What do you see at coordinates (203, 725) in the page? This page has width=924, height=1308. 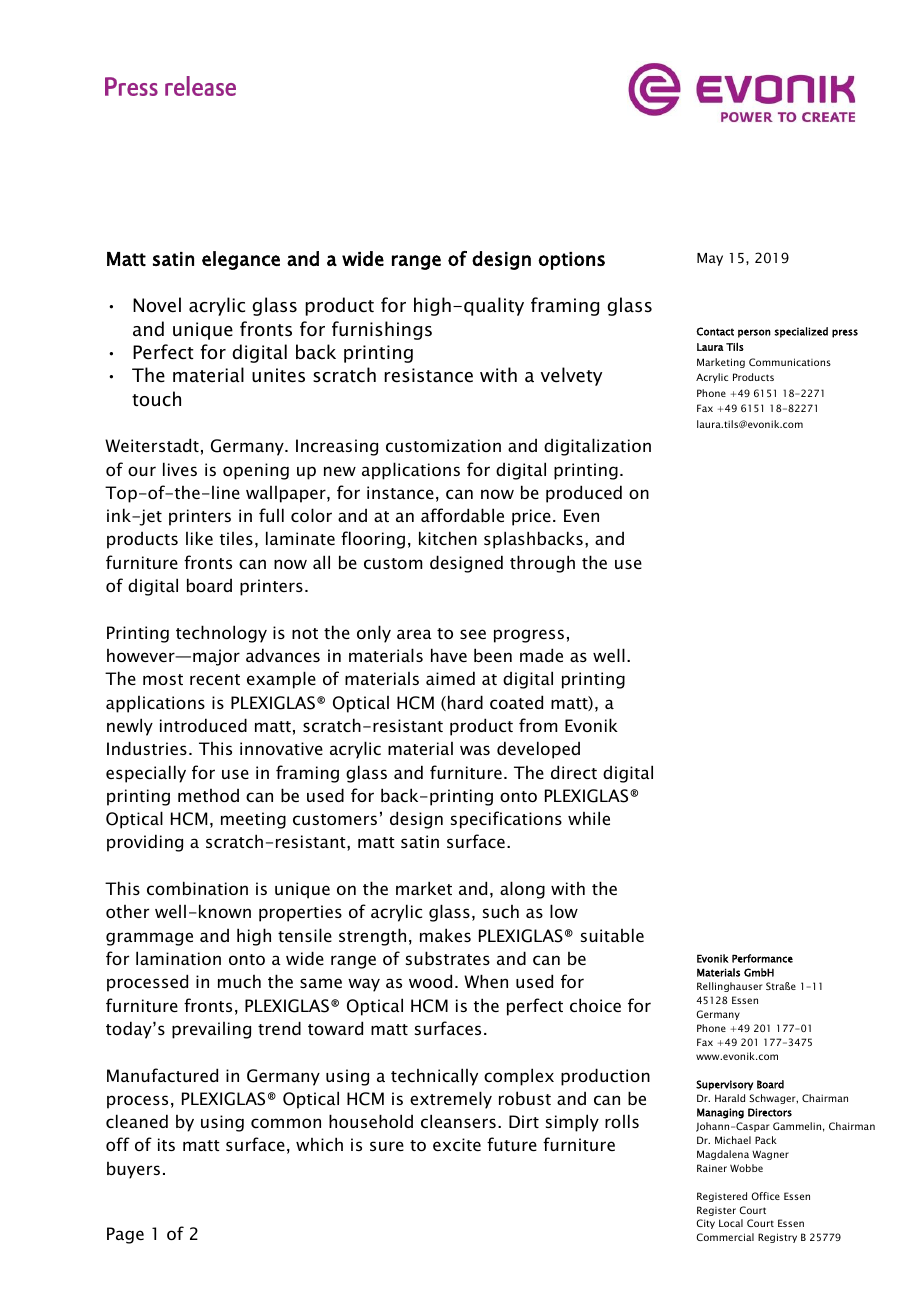 I see `introduced` at bounding box center [203, 725].
